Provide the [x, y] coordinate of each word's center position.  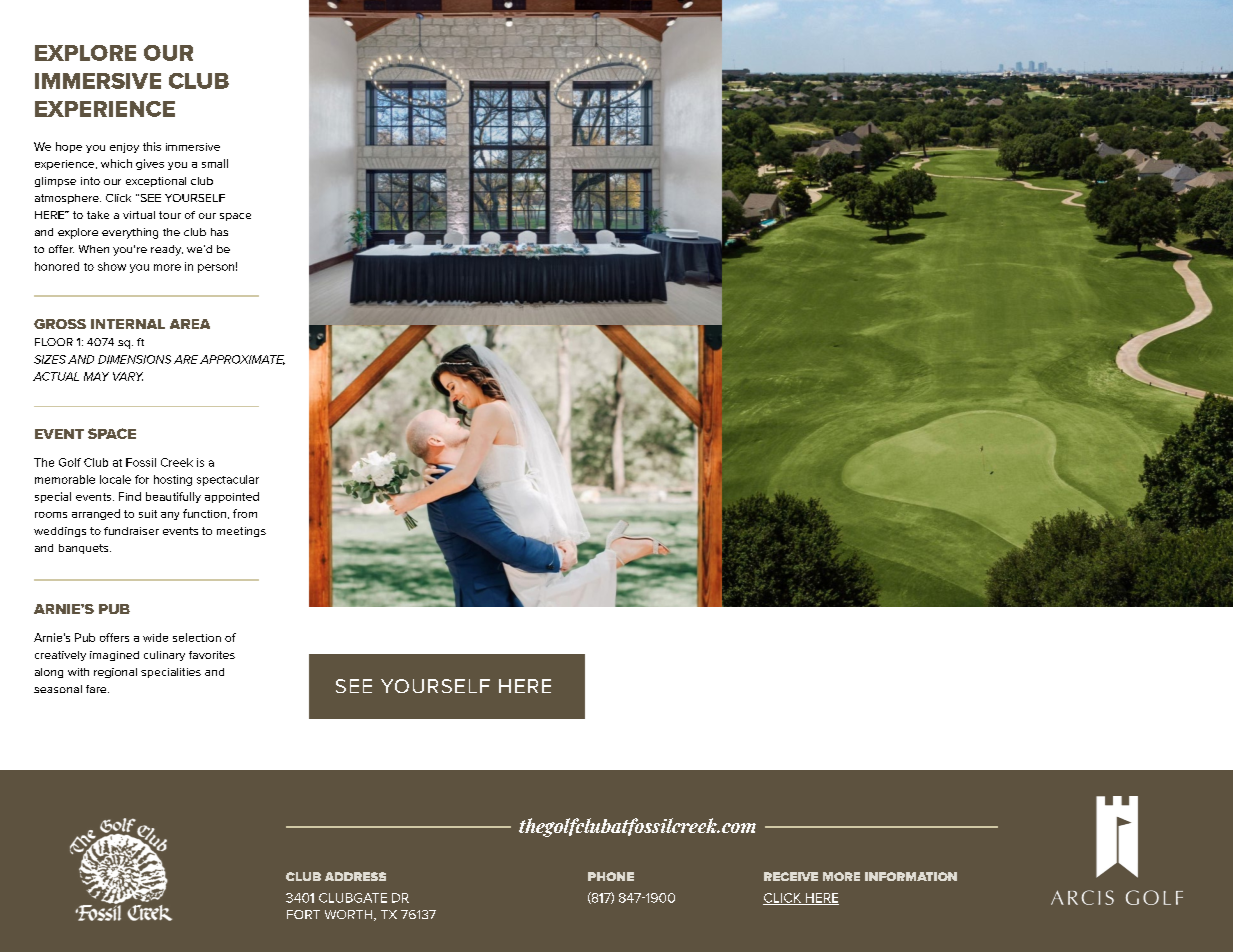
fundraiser [131, 531]
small [215, 163]
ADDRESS [355, 876]
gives [150, 164]
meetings [241, 532]
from [245, 513]
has [219, 232]
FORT [303, 914]
